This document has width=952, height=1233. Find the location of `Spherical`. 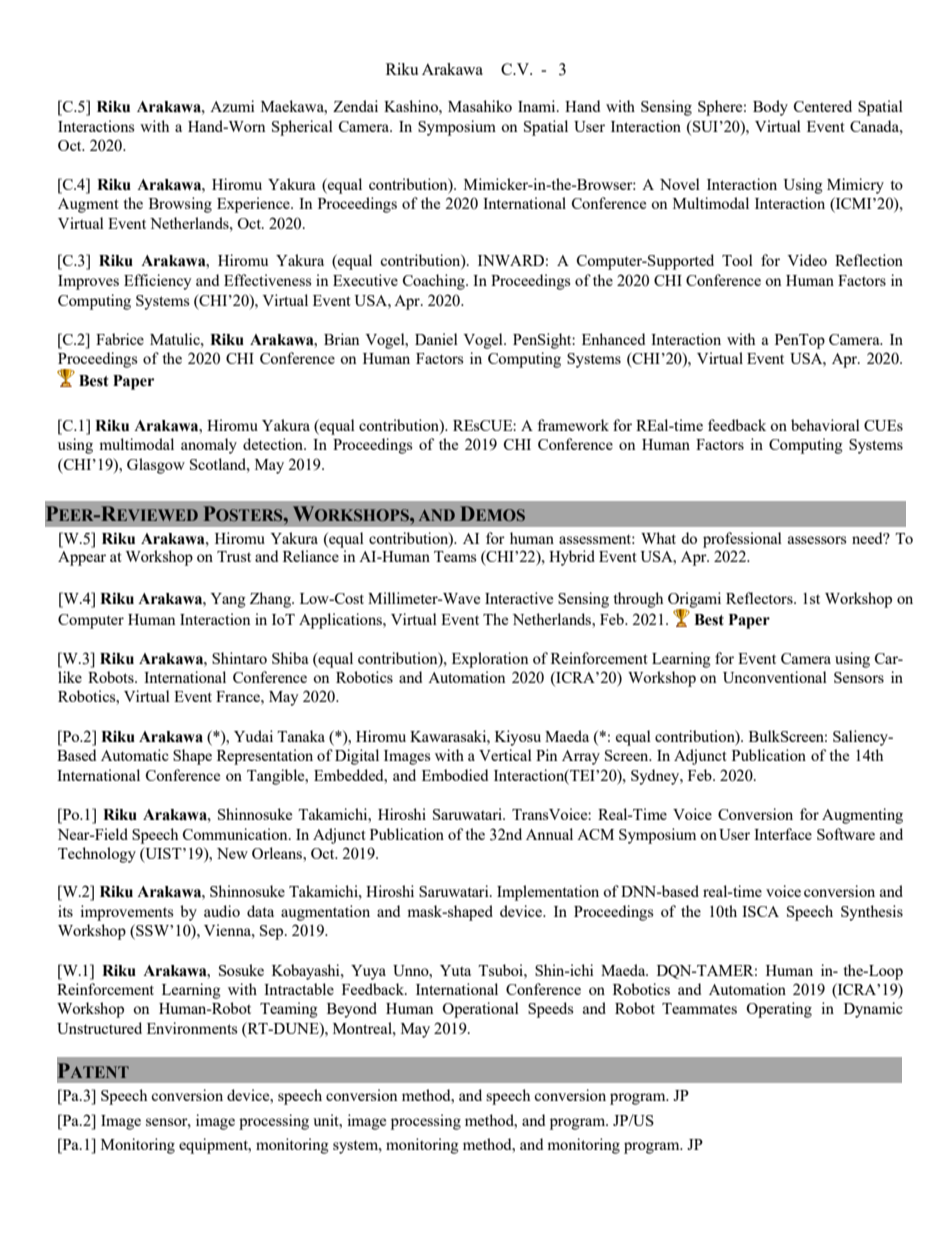

Spherical is located at coordinates (302, 128).
